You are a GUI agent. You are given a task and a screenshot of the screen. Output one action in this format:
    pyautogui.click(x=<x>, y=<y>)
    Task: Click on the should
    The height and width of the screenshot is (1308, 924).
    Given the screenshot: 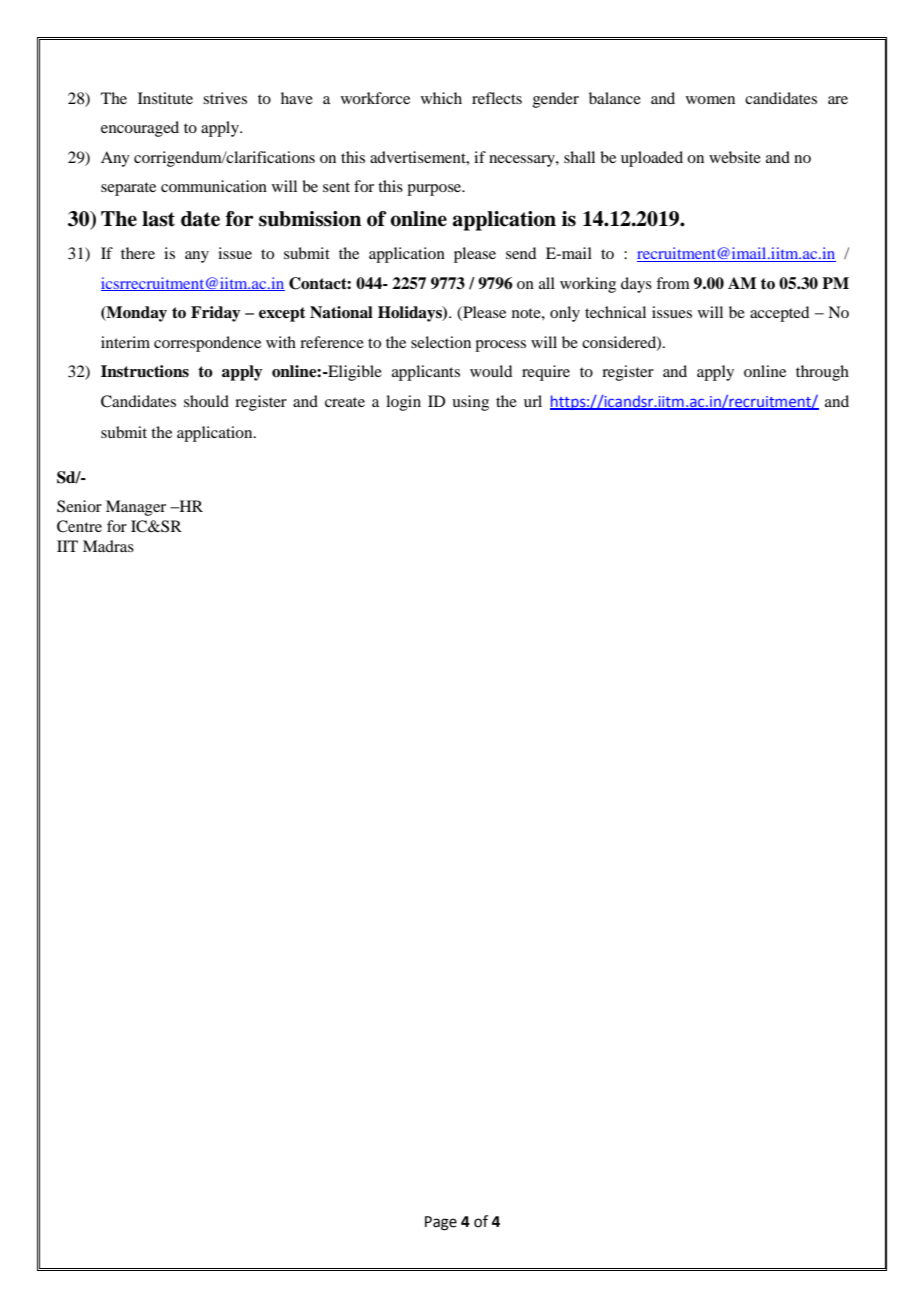 What is the action you would take?
    pyautogui.click(x=206, y=401)
